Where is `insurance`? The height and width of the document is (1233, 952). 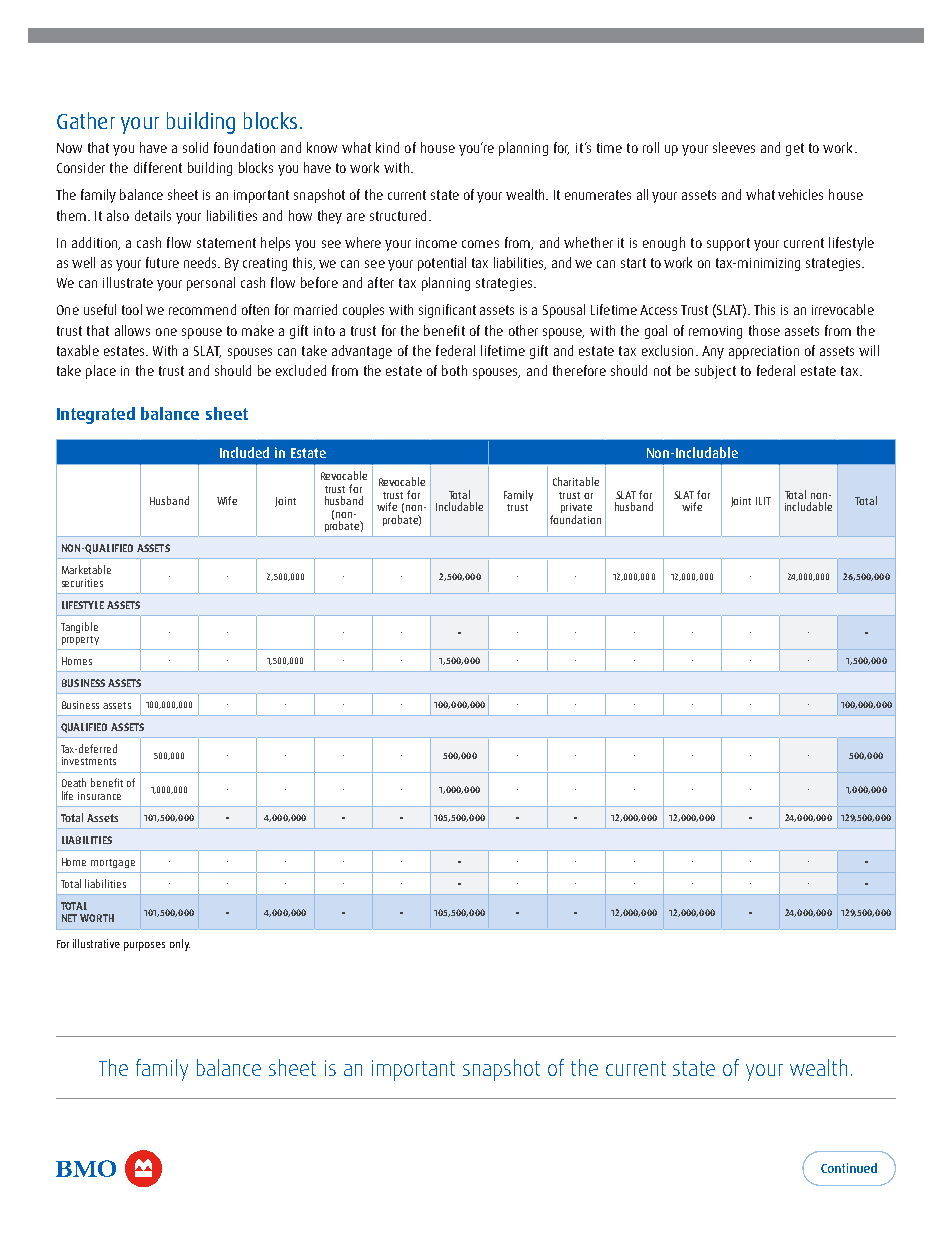 insurance is located at coordinates (99, 796).
